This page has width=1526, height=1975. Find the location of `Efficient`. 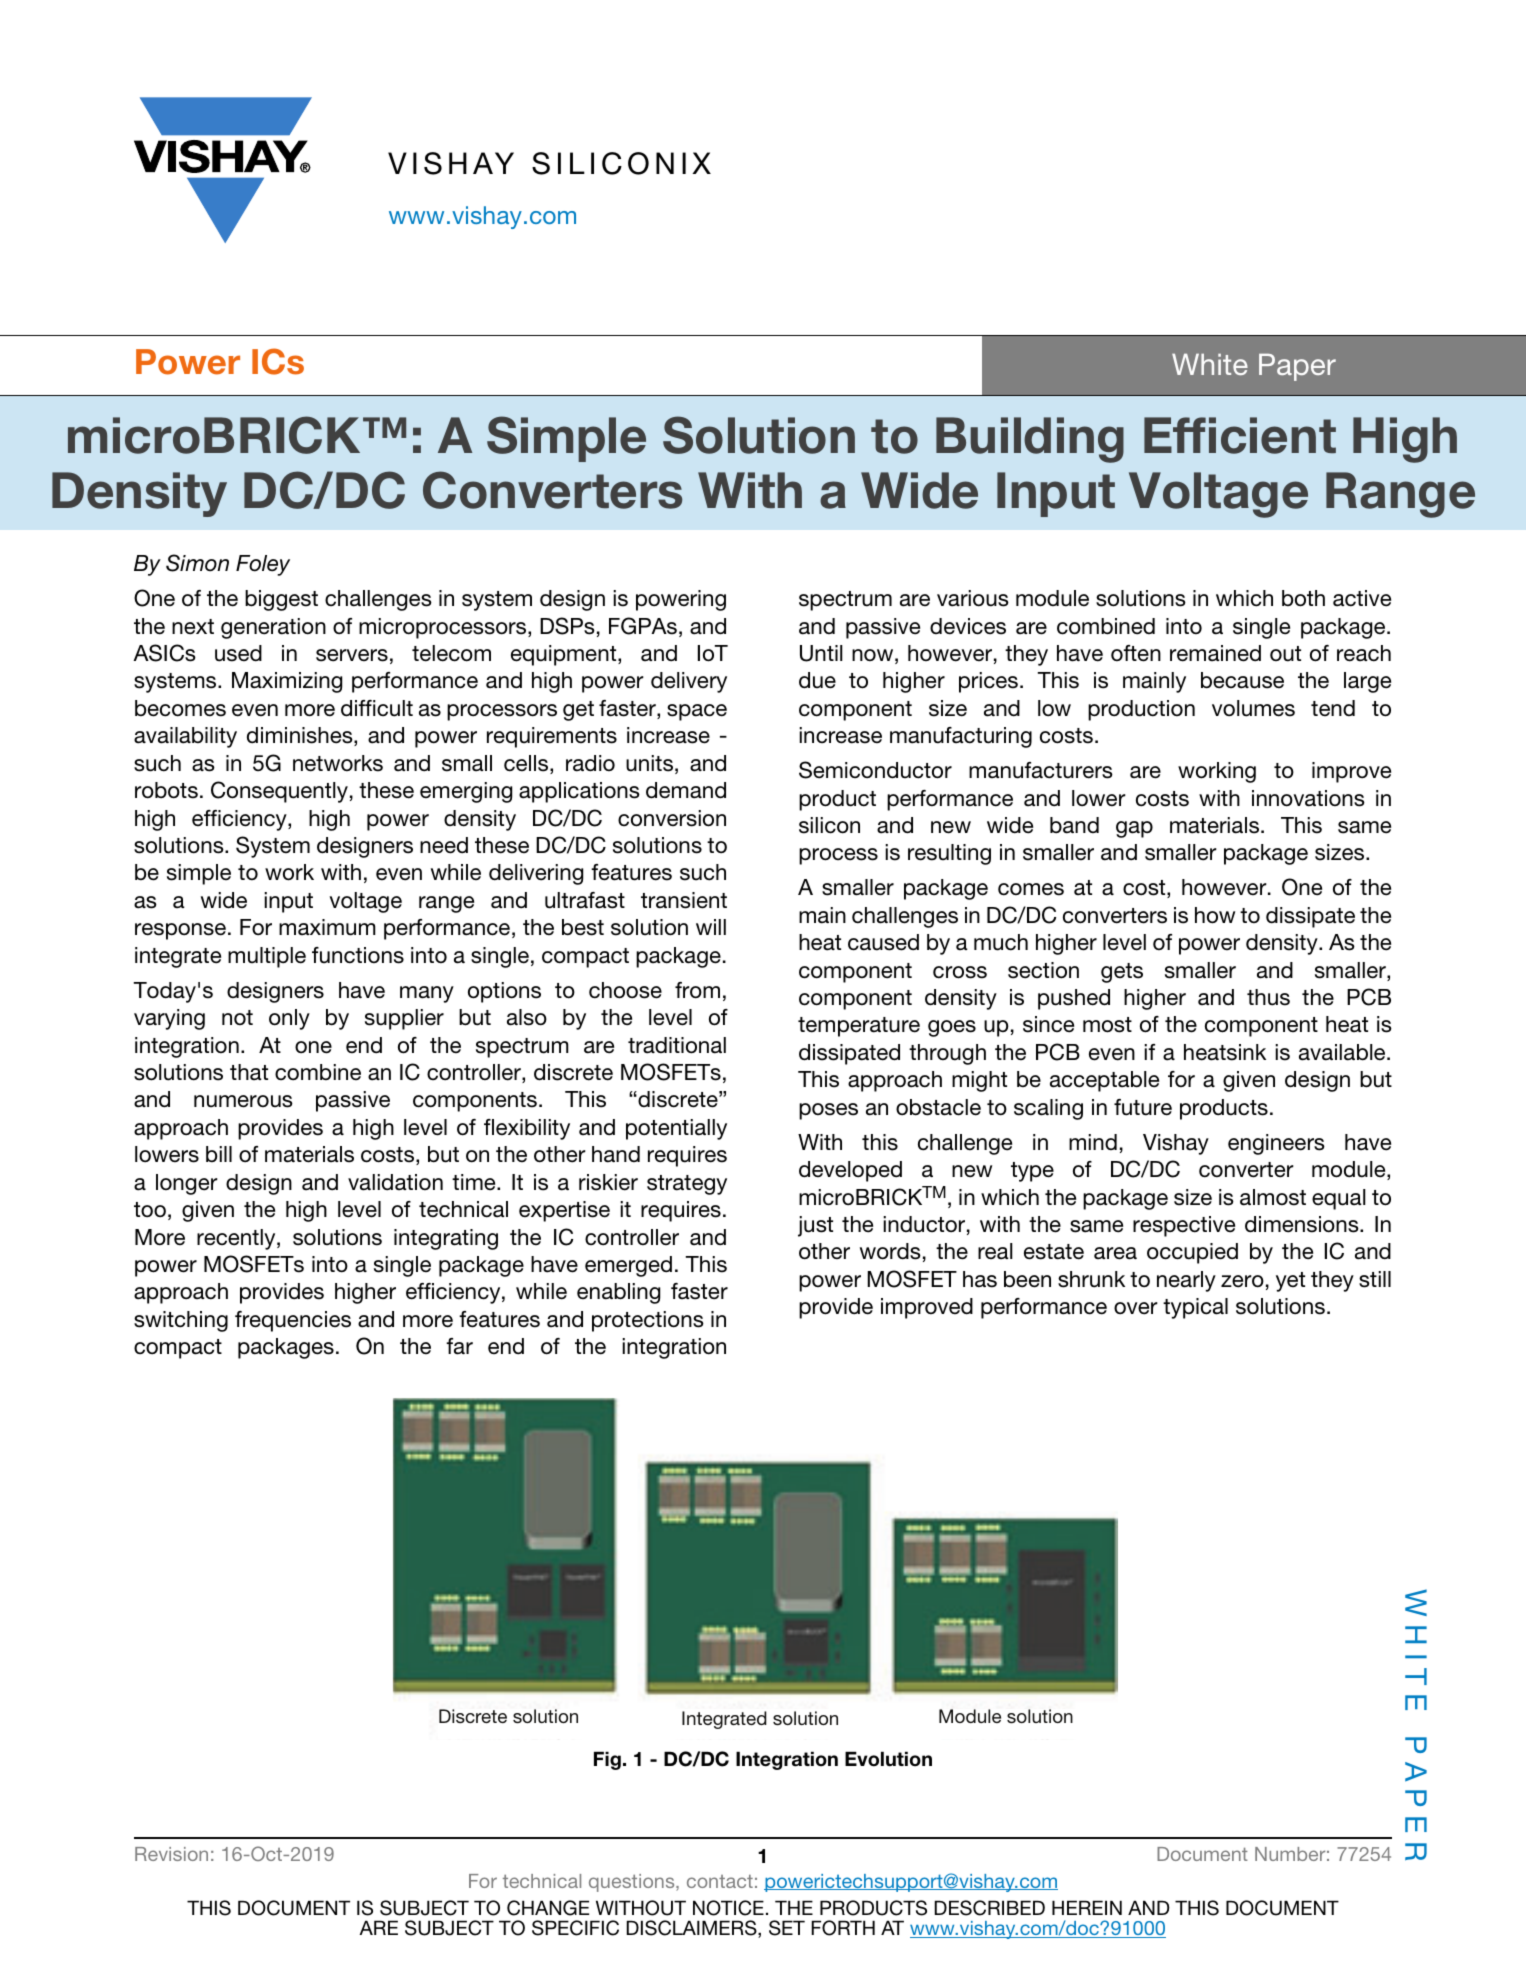

Efficient is located at coordinates (1240, 435).
